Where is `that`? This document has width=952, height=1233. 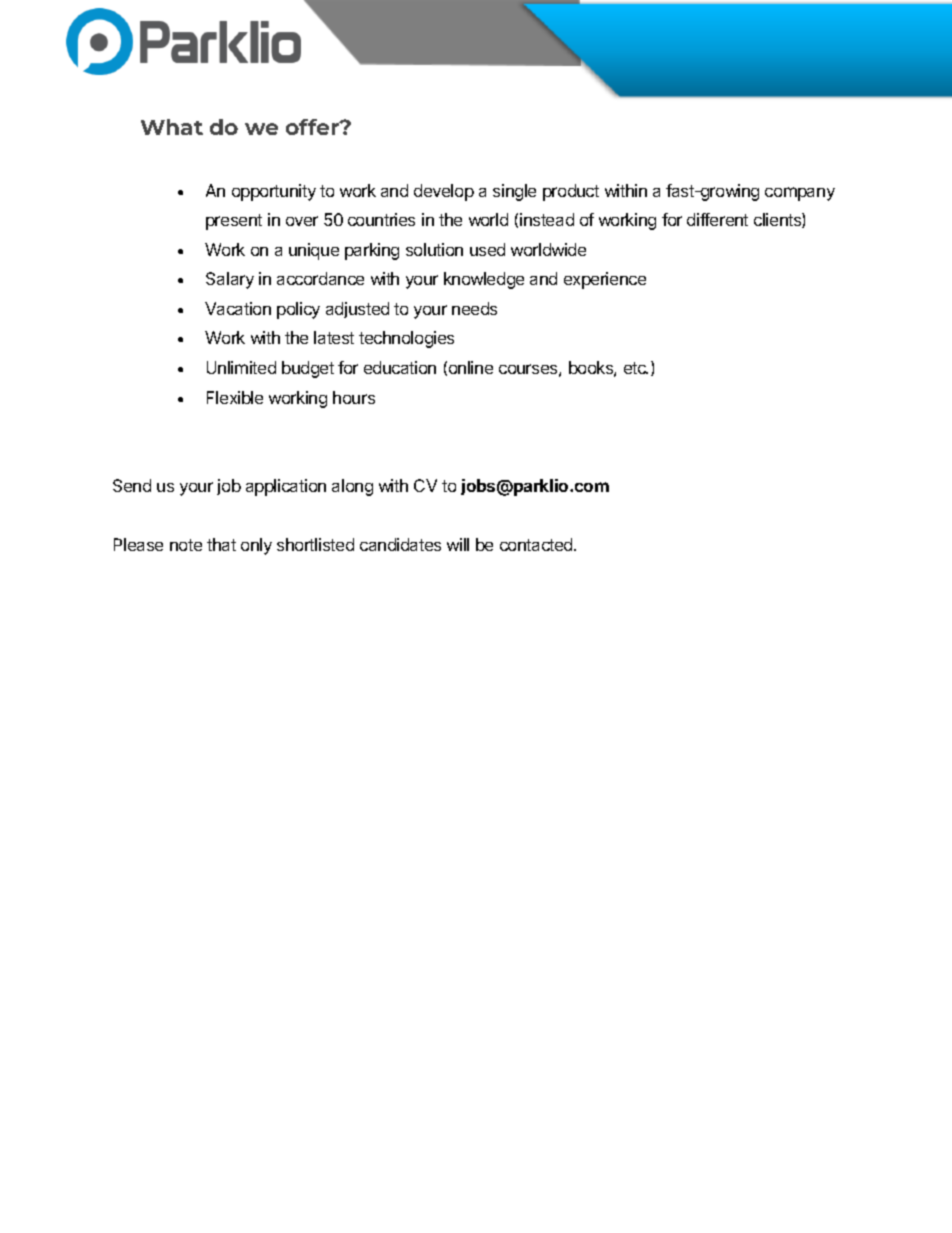 that is located at coordinates (221, 544).
